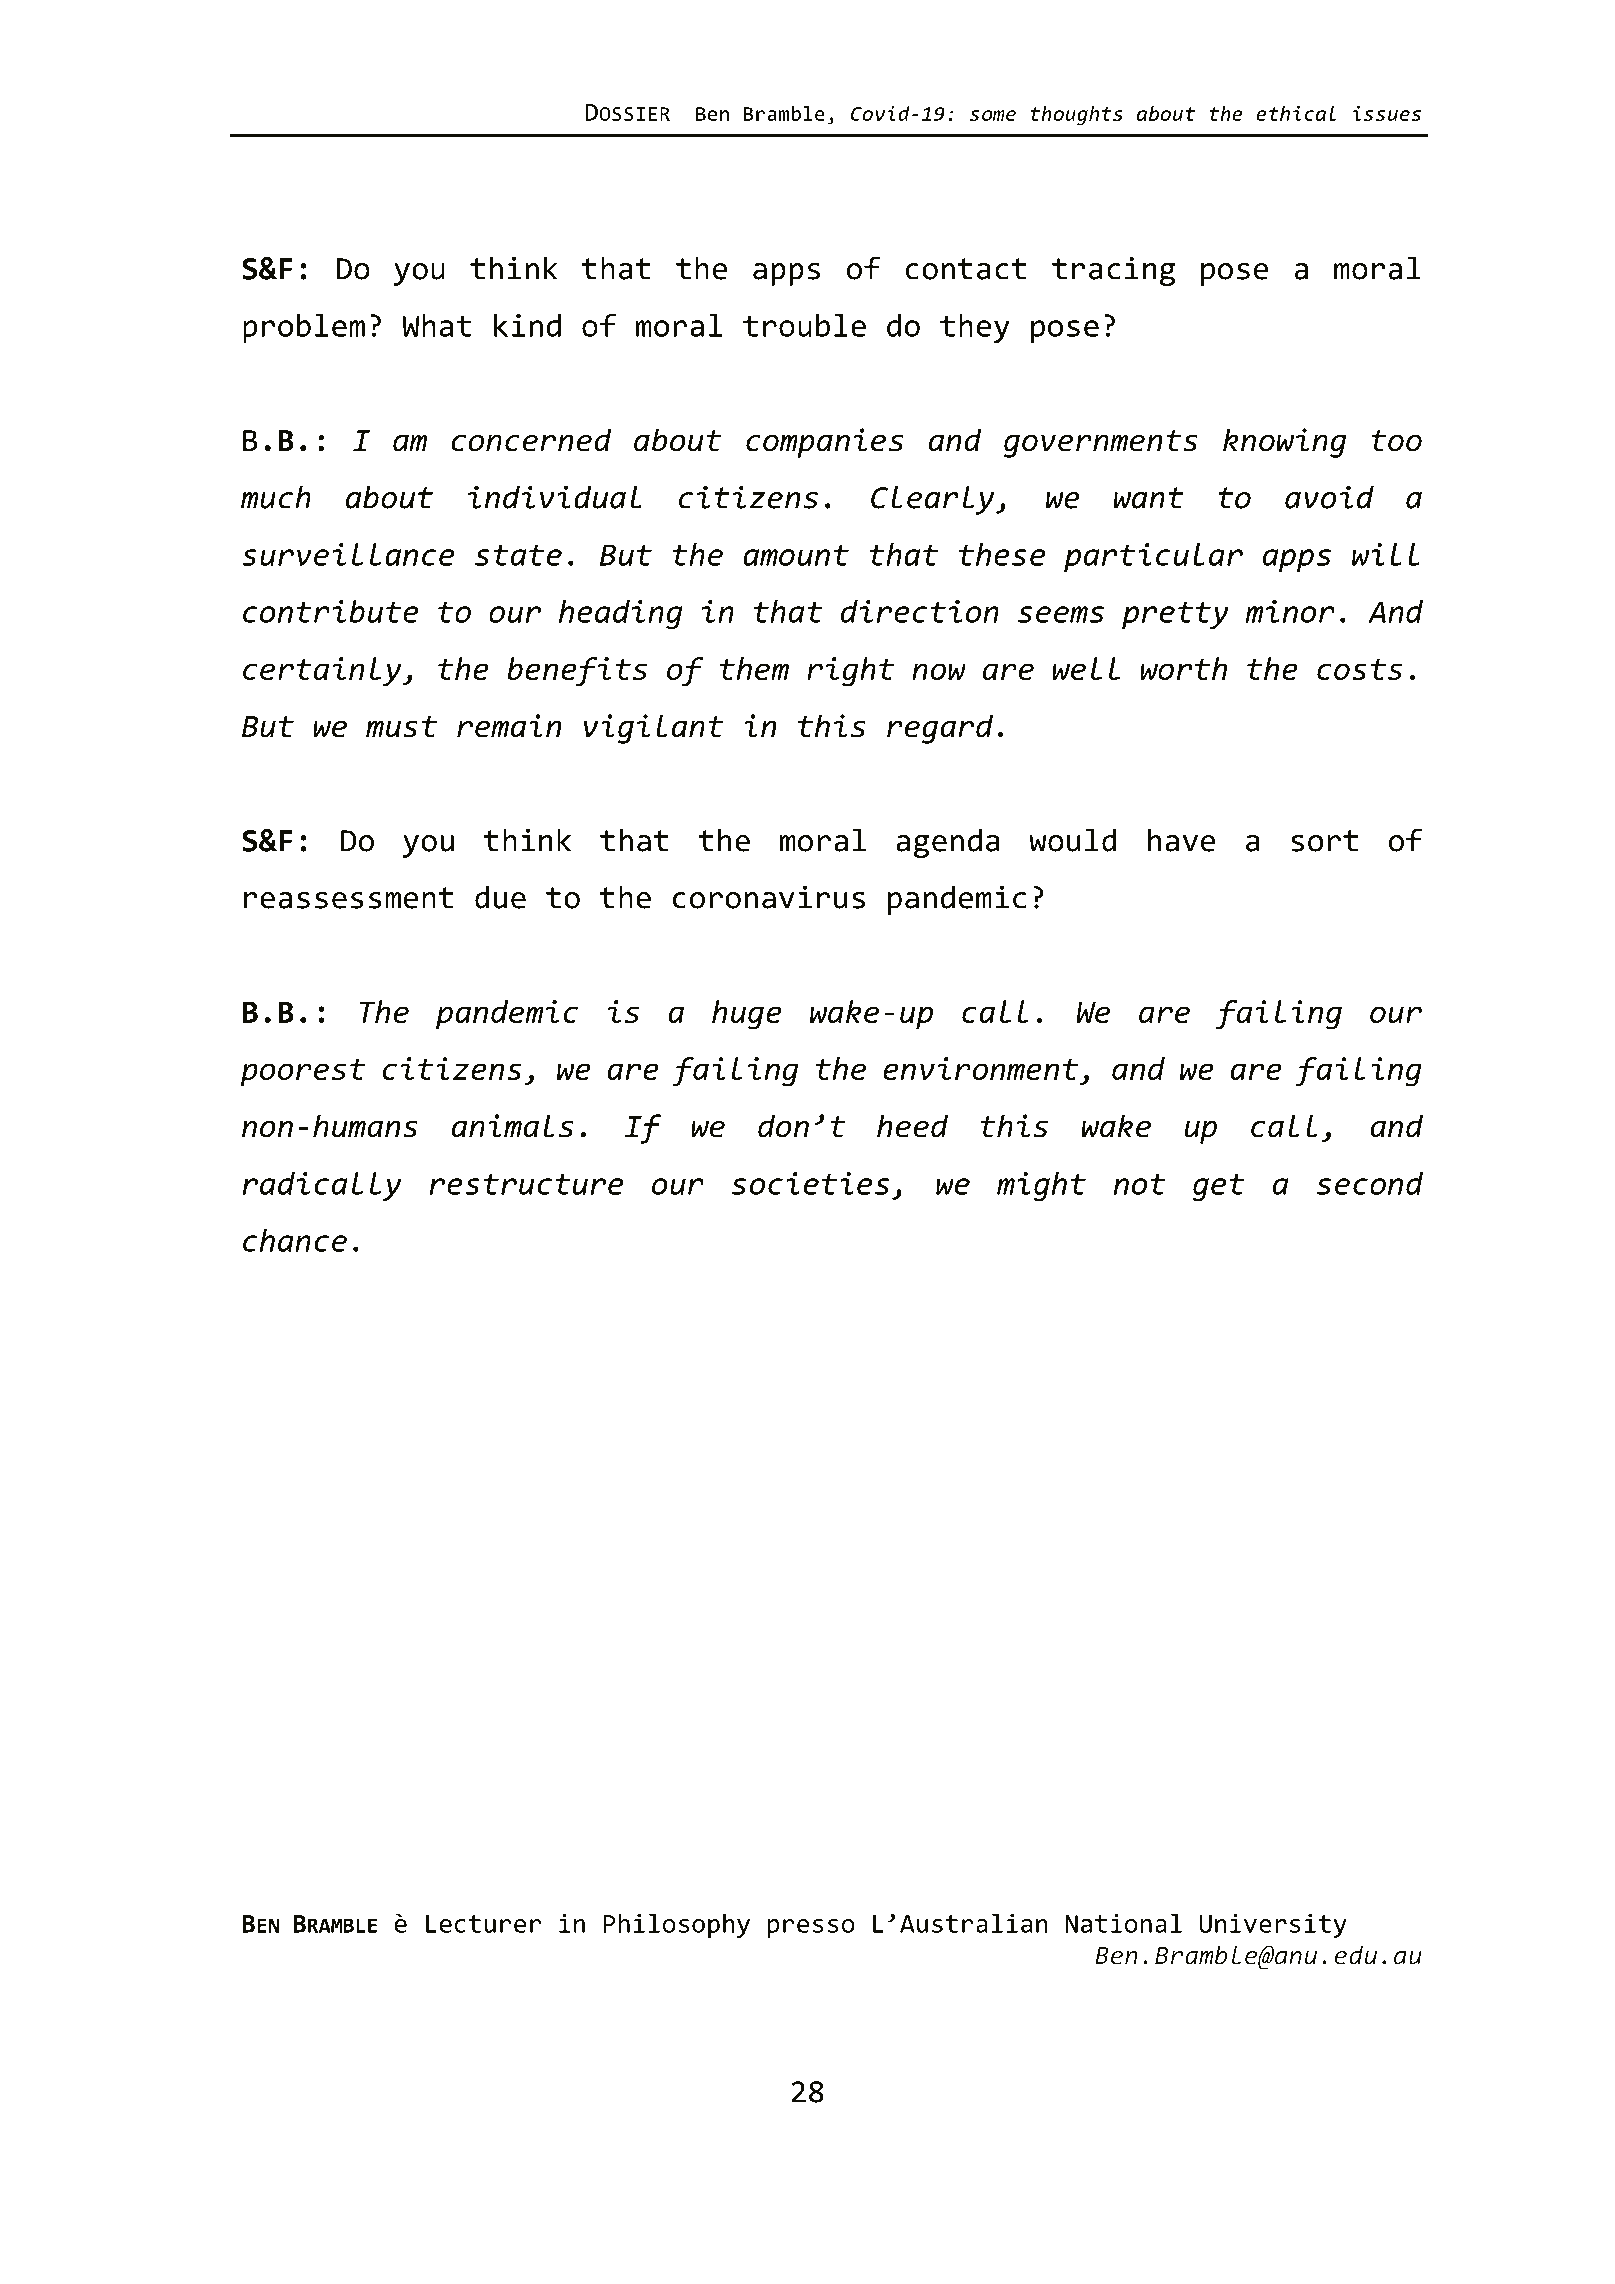 Image resolution: width=1615 pixels, height=2284 pixels. Describe the element at coordinates (436, 325) in the document. I see `What` at that location.
